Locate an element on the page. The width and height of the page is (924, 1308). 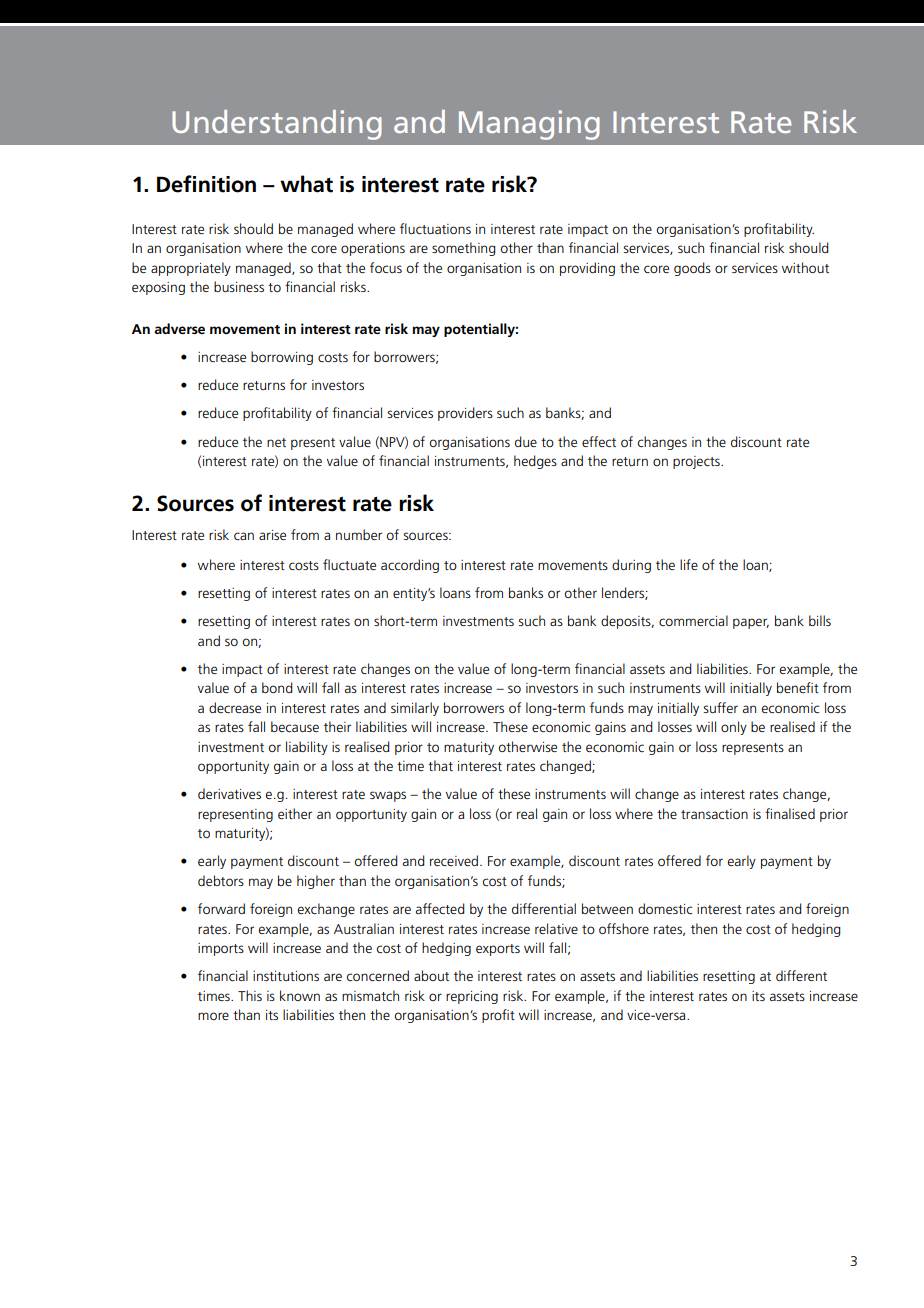
Understanding is located at coordinates (277, 125).
